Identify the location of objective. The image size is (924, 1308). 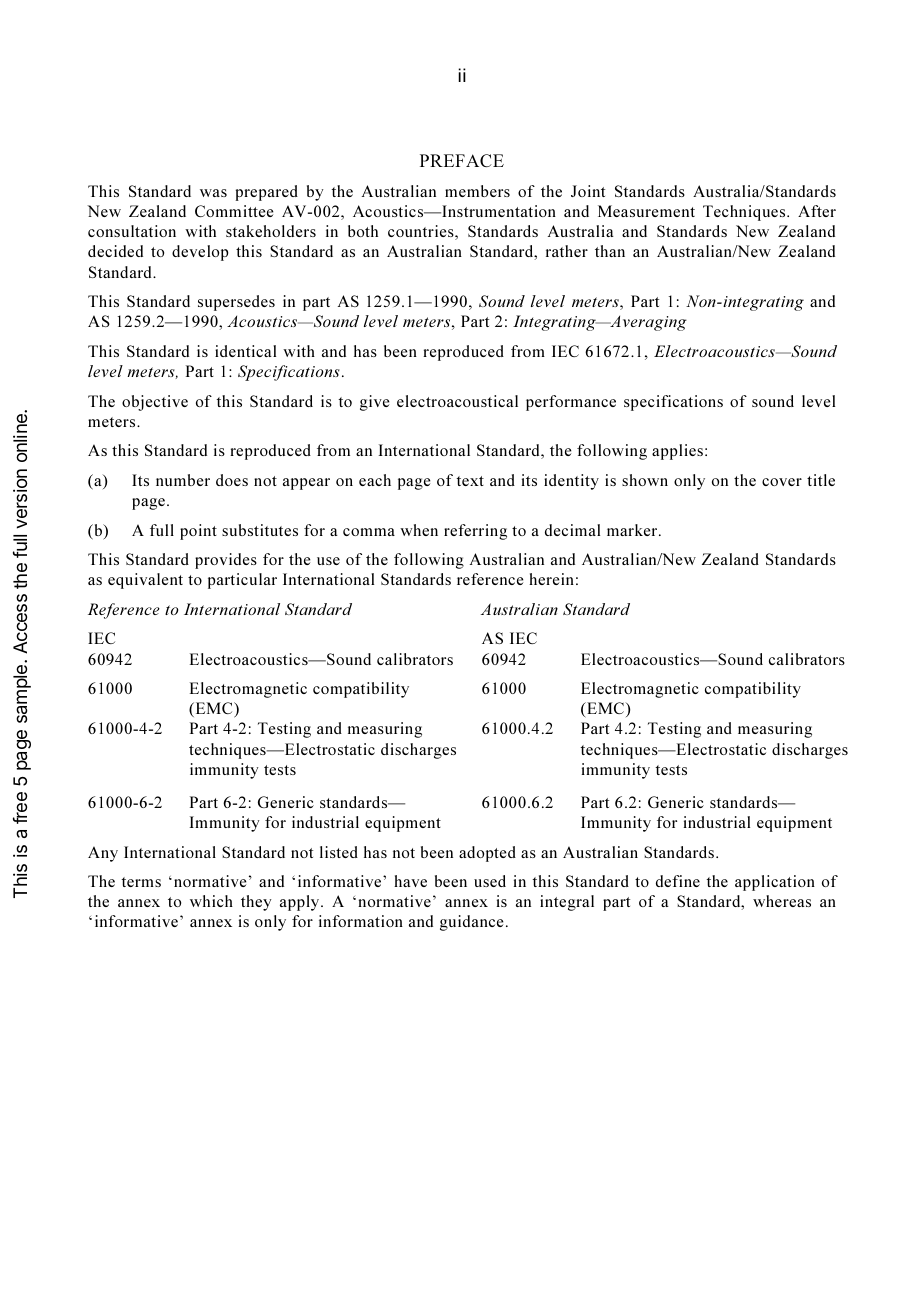
(155, 403).
